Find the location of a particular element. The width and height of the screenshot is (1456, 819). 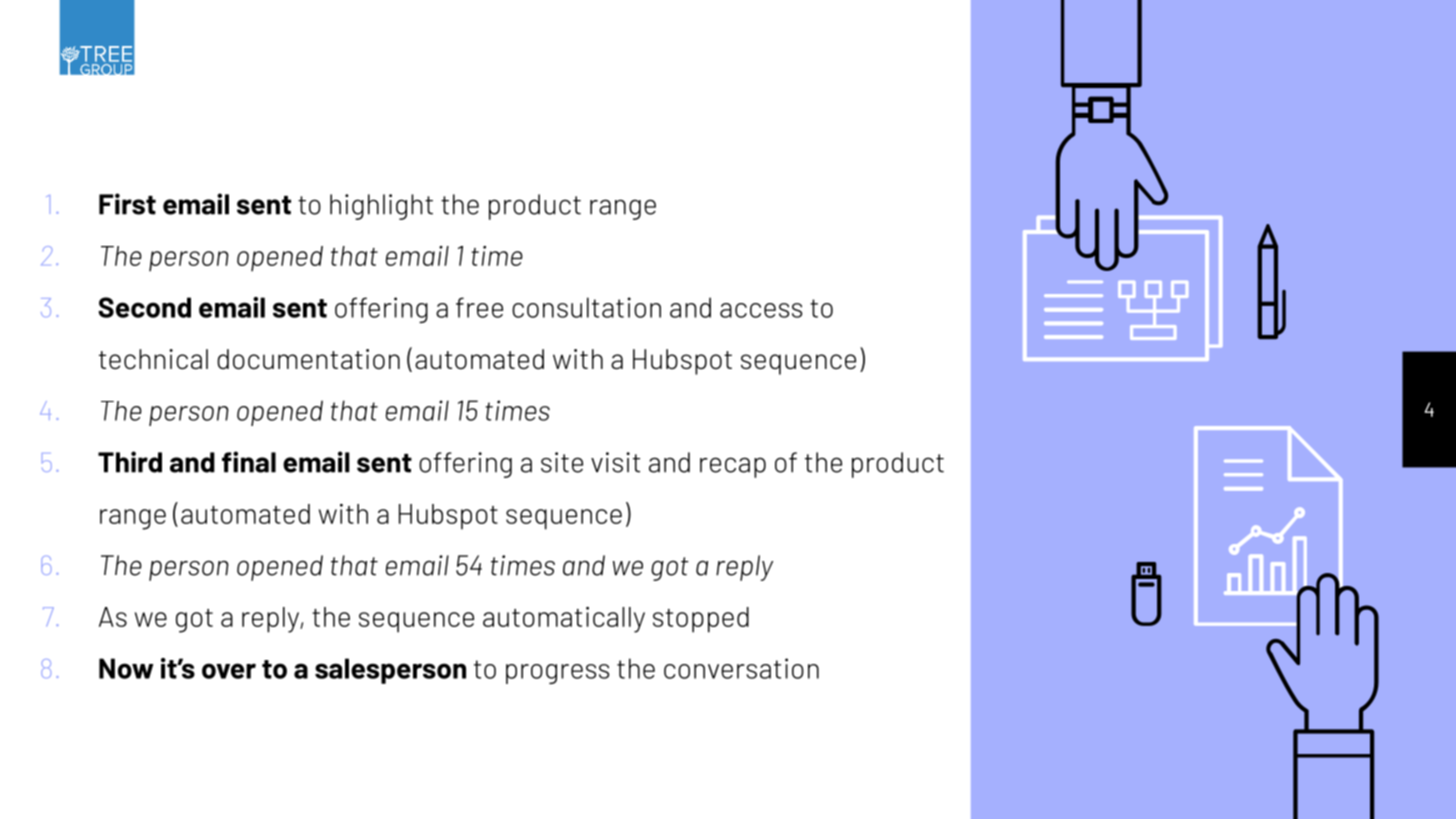

First is located at coordinates (127, 204).
